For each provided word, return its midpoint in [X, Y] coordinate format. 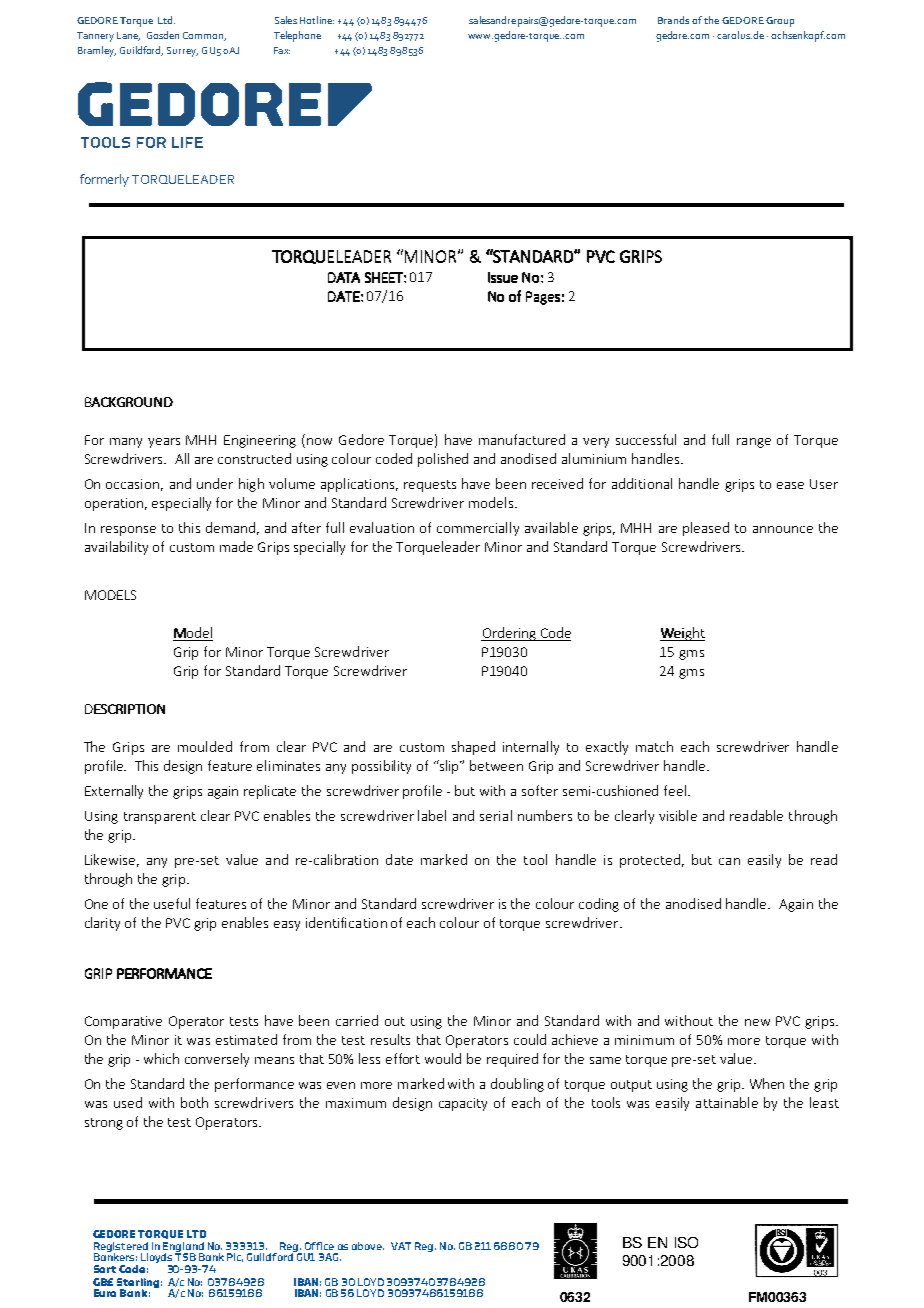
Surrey [182, 52]
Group [780, 22]
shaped [473, 748]
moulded [205, 746]
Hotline [317, 20]
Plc [235, 1257]
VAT [401, 1246]
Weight [682, 634]
